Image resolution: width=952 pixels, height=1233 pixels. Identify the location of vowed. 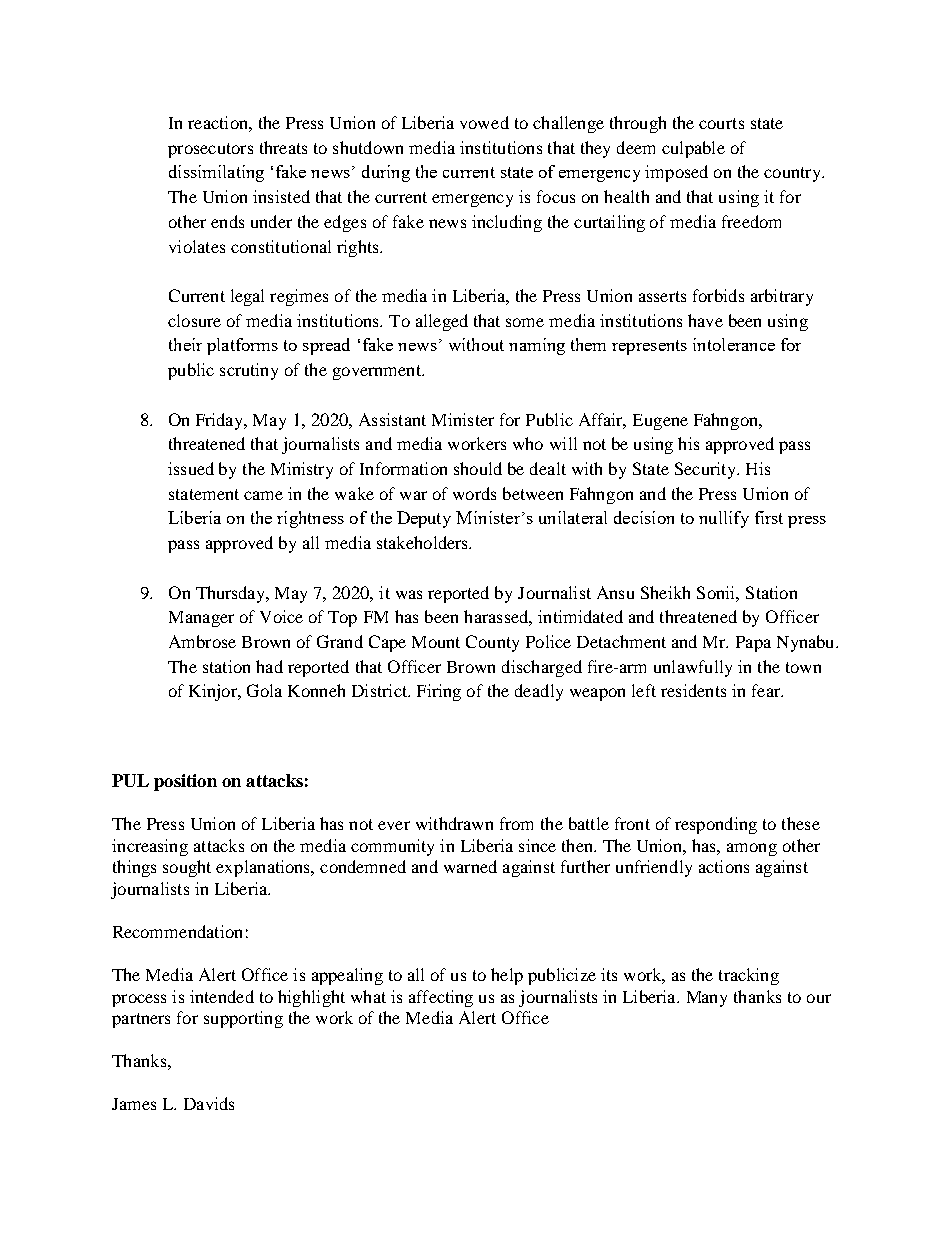
(484, 122).
